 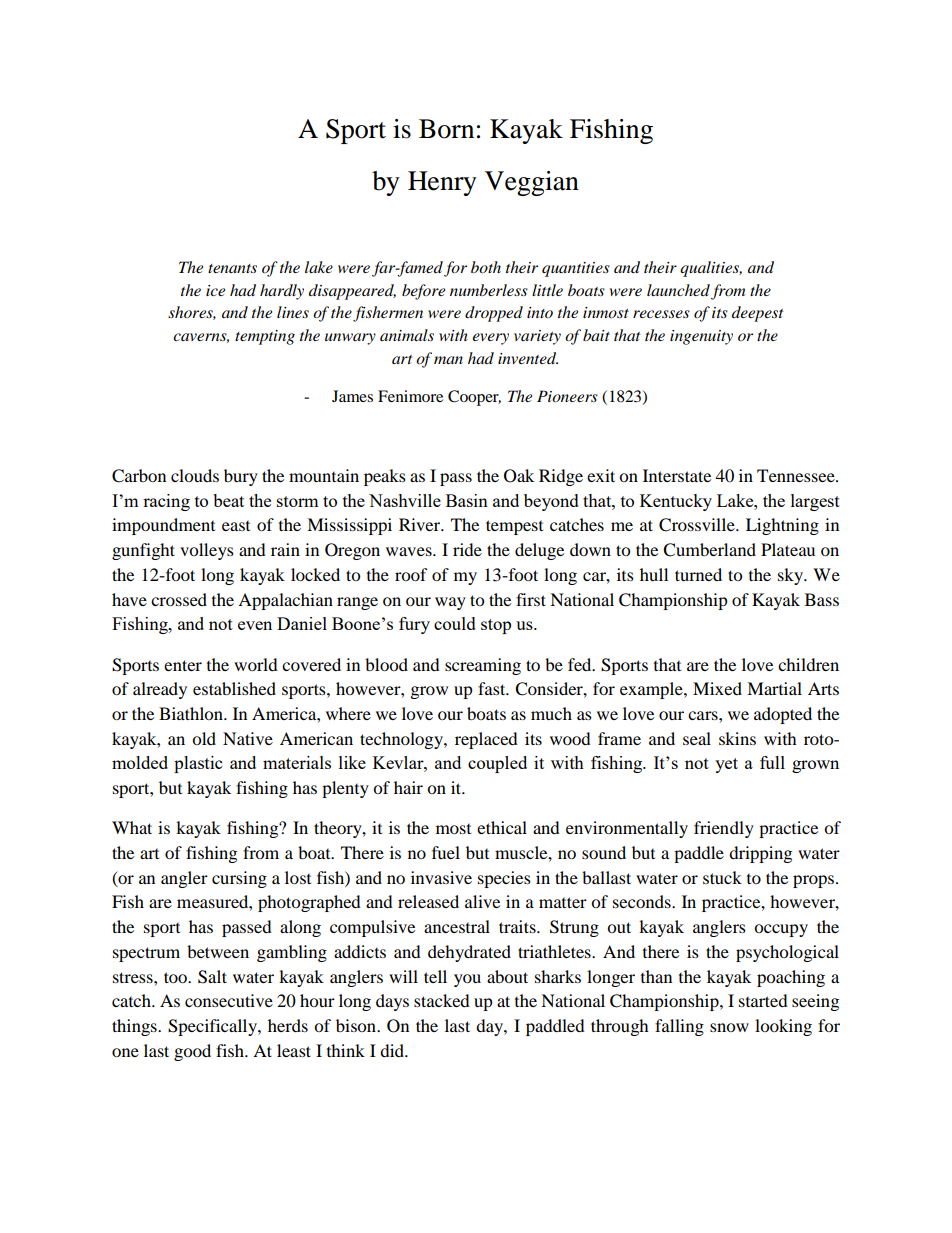 I want to click on turned, so click(x=698, y=574).
